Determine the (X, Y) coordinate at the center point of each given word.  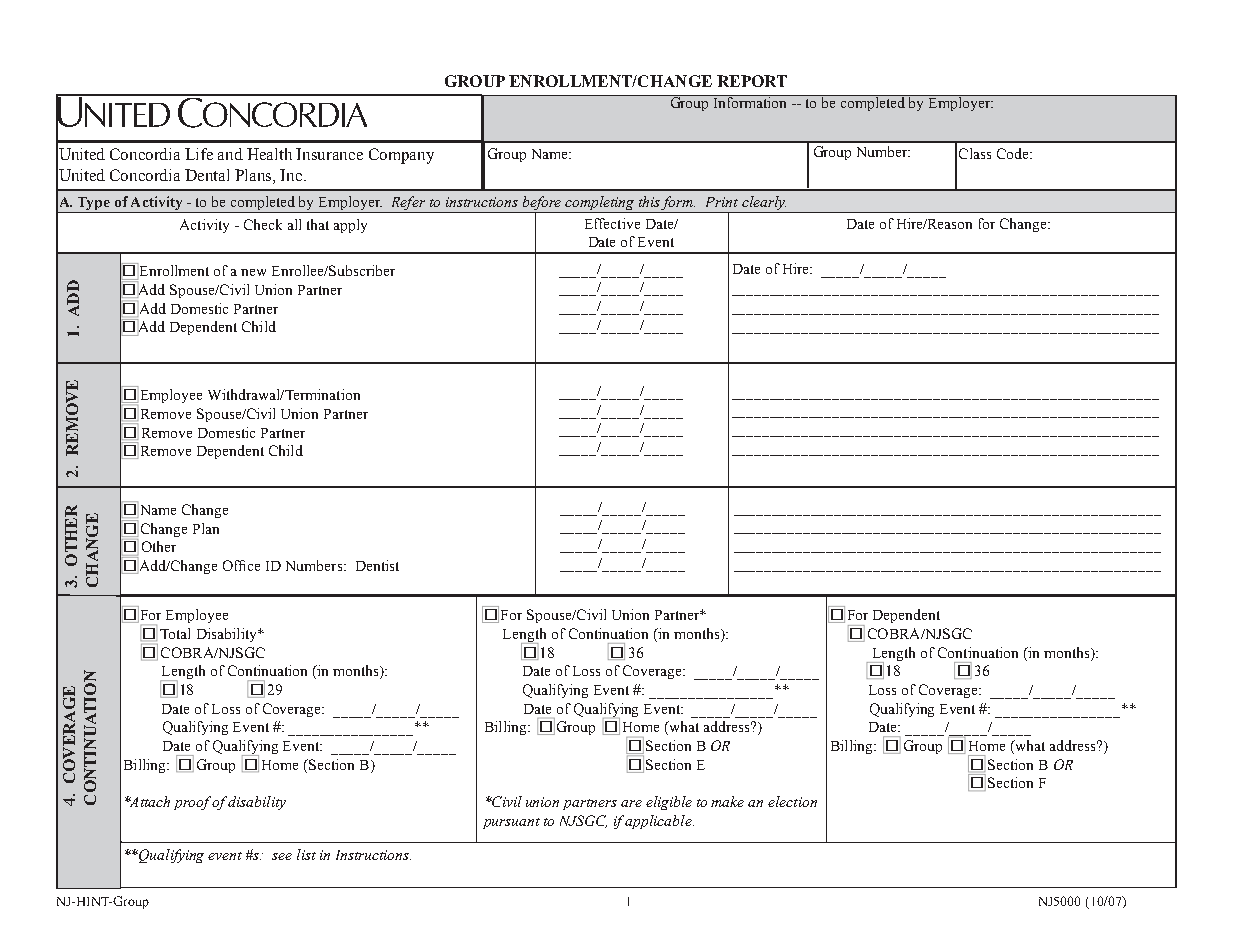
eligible (669, 803)
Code (1014, 153)
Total (175, 633)
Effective (612, 223)
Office (241, 565)
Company (401, 156)
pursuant (511, 823)
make (727, 801)
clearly (763, 204)
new (253, 272)
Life (199, 154)
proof (193, 803)
